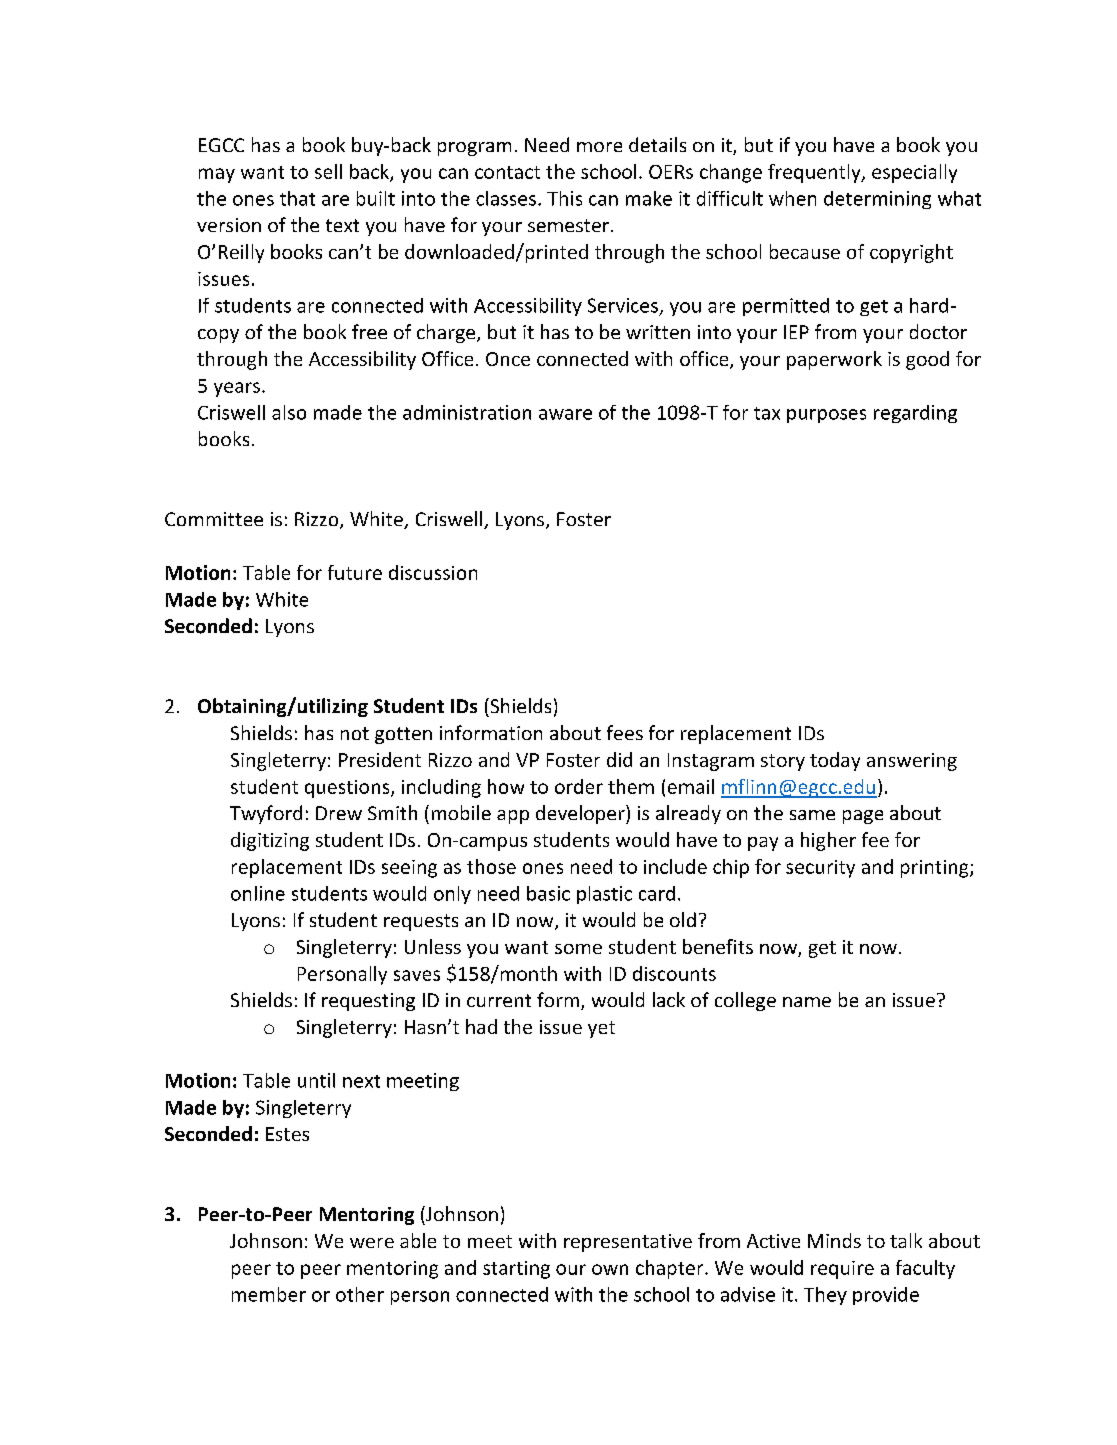 The image size is (1117, 1445). Describe the element at coordinates (842, 1270) in the page. I see `require` at that location.
